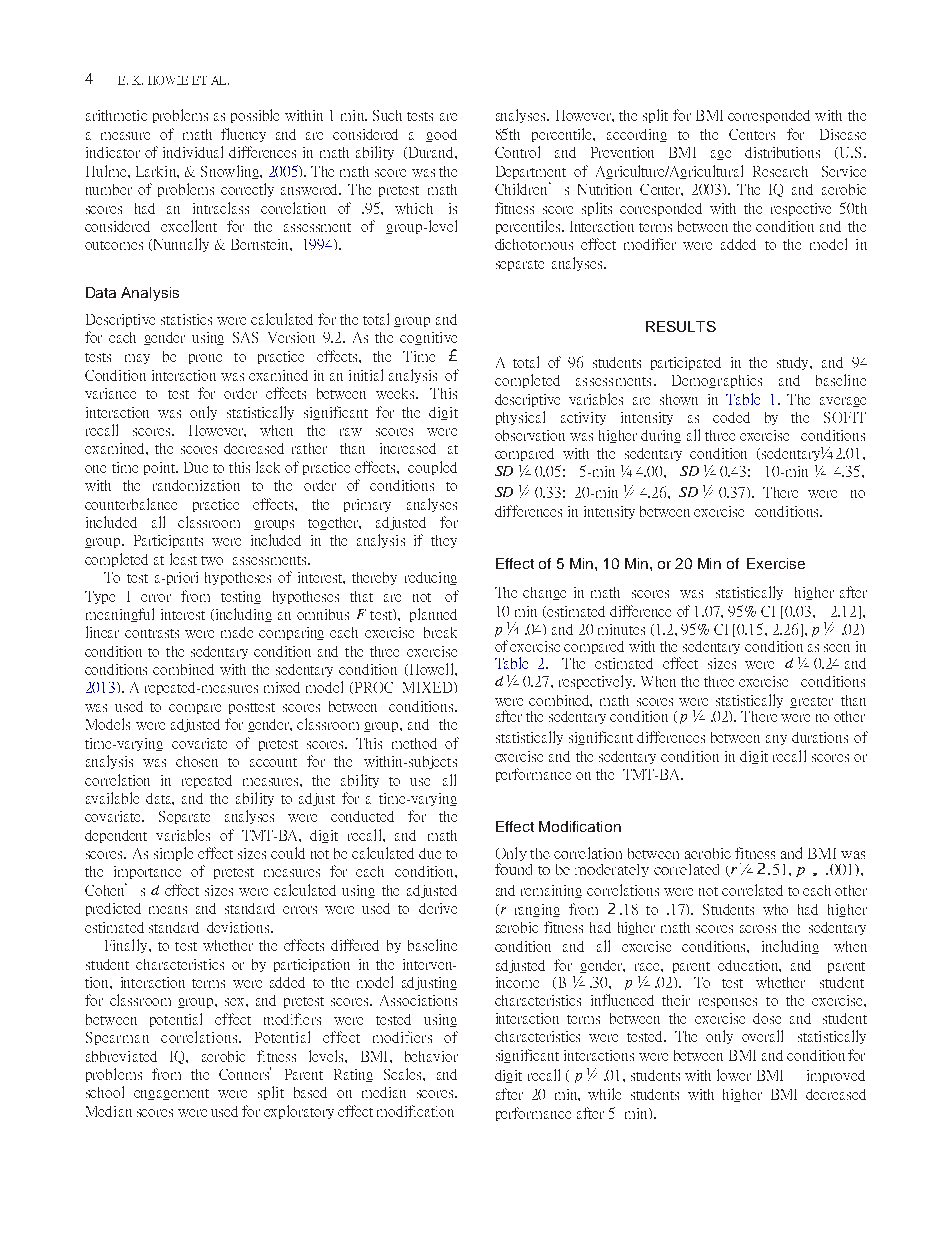  What do you see at coordinates (171, 1094) in the page?
I see `engagement` at bounding box center [171, 1094].
